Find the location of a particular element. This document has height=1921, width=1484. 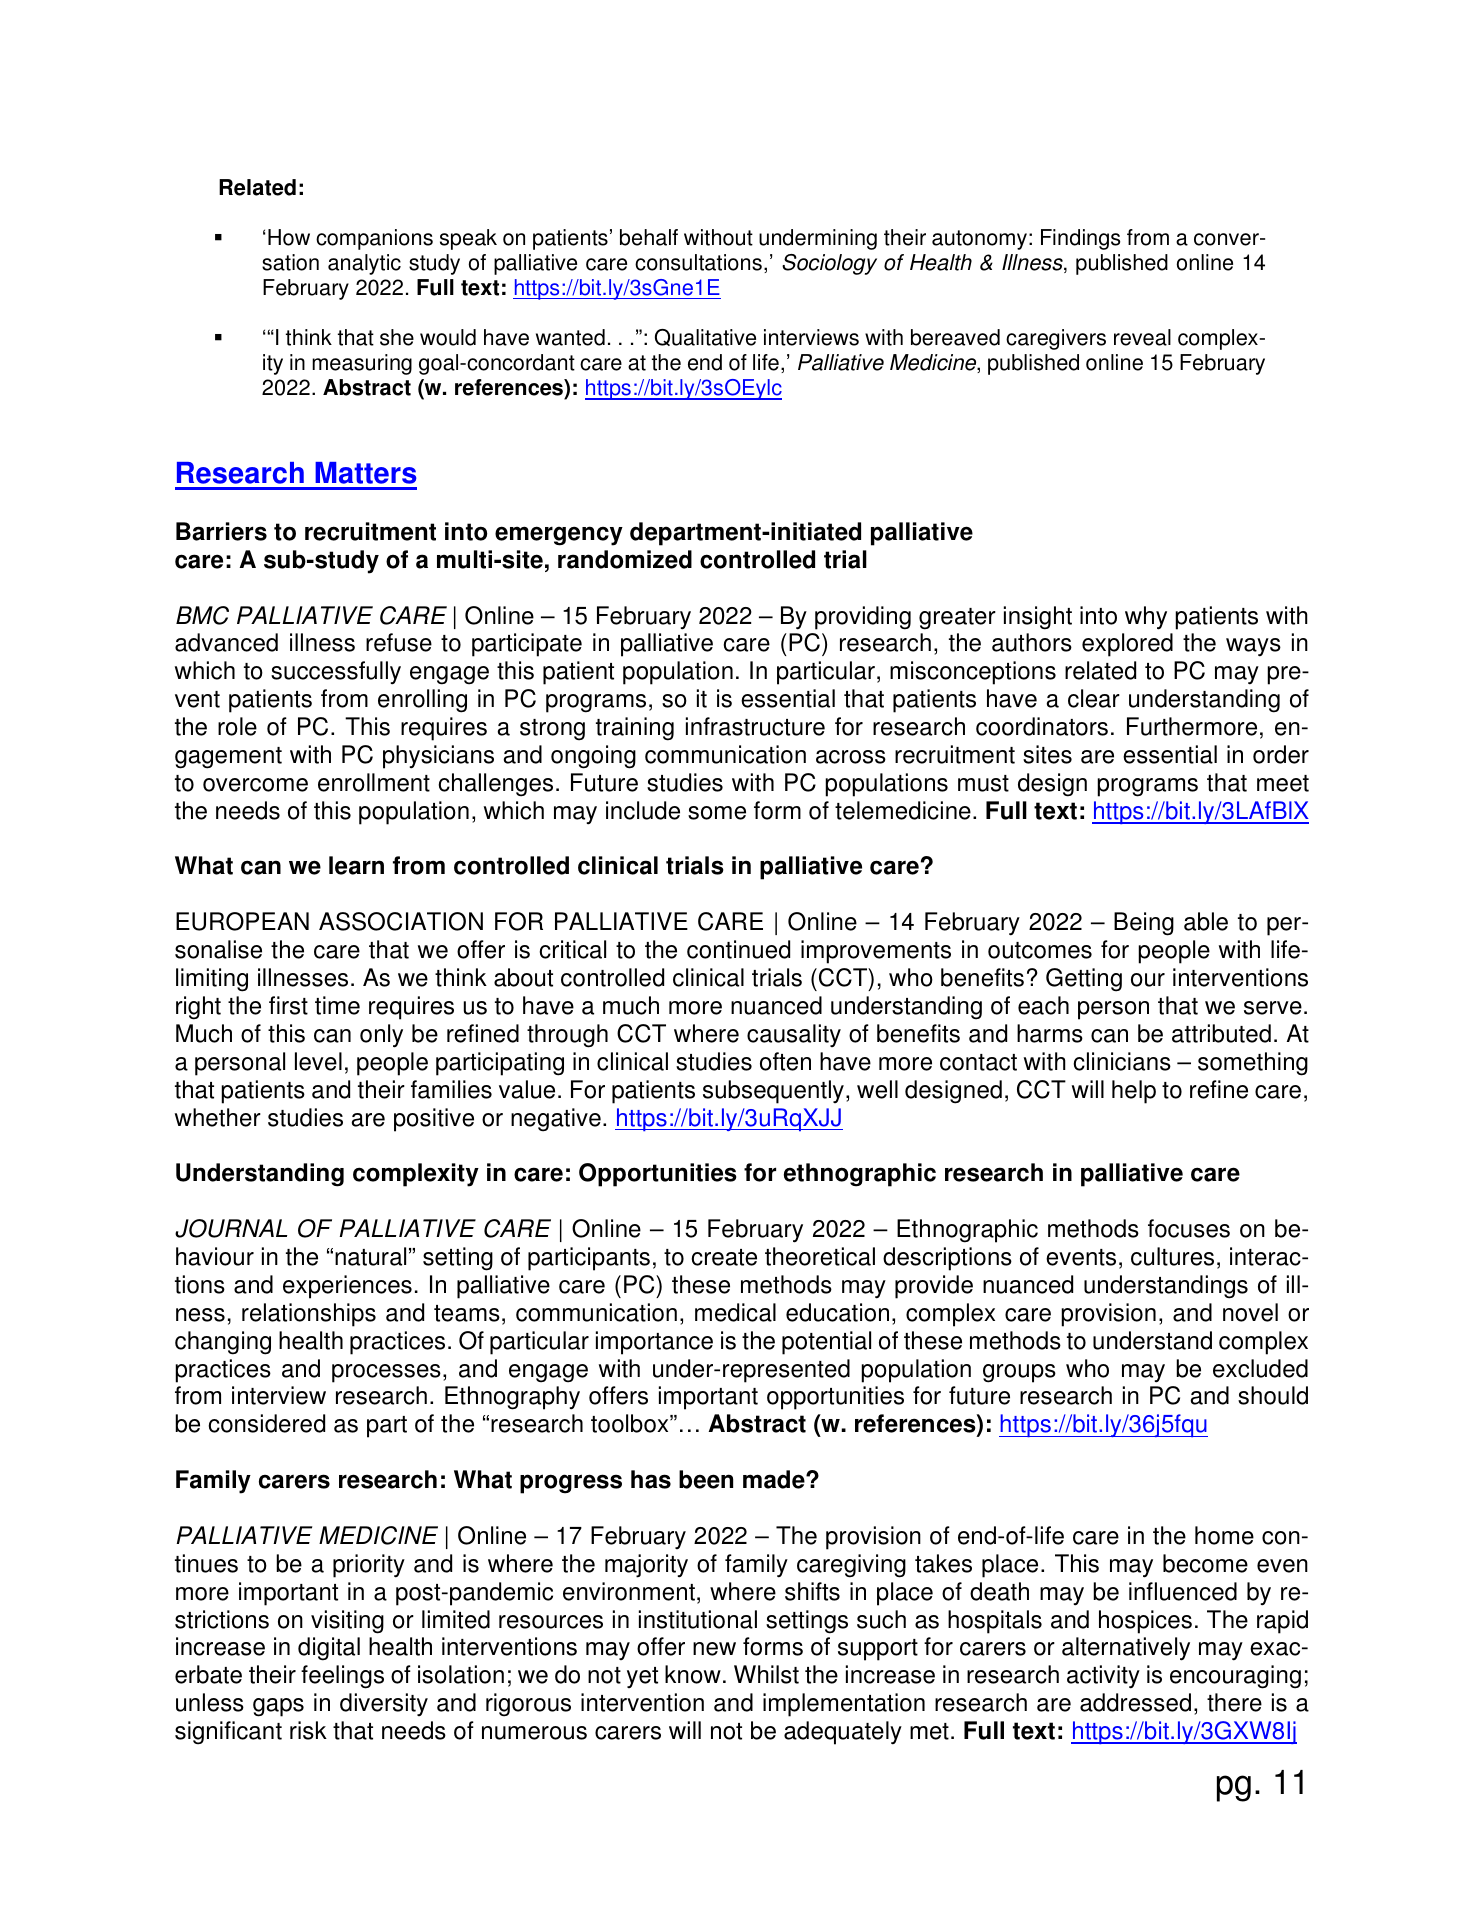

time is located at coordinates (337, 1005).
